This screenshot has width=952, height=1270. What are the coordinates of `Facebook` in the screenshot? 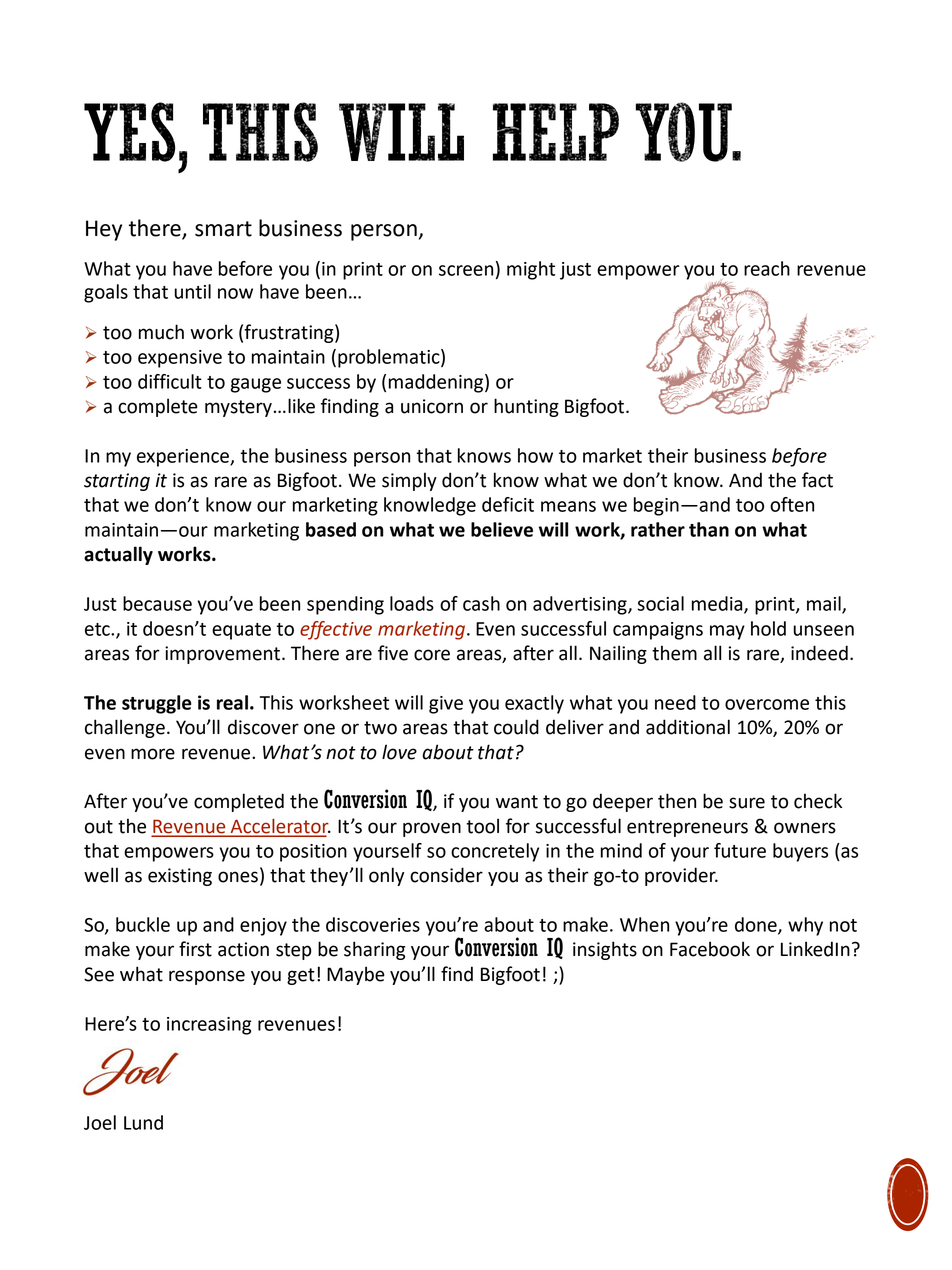 It's located at (710, 949).
